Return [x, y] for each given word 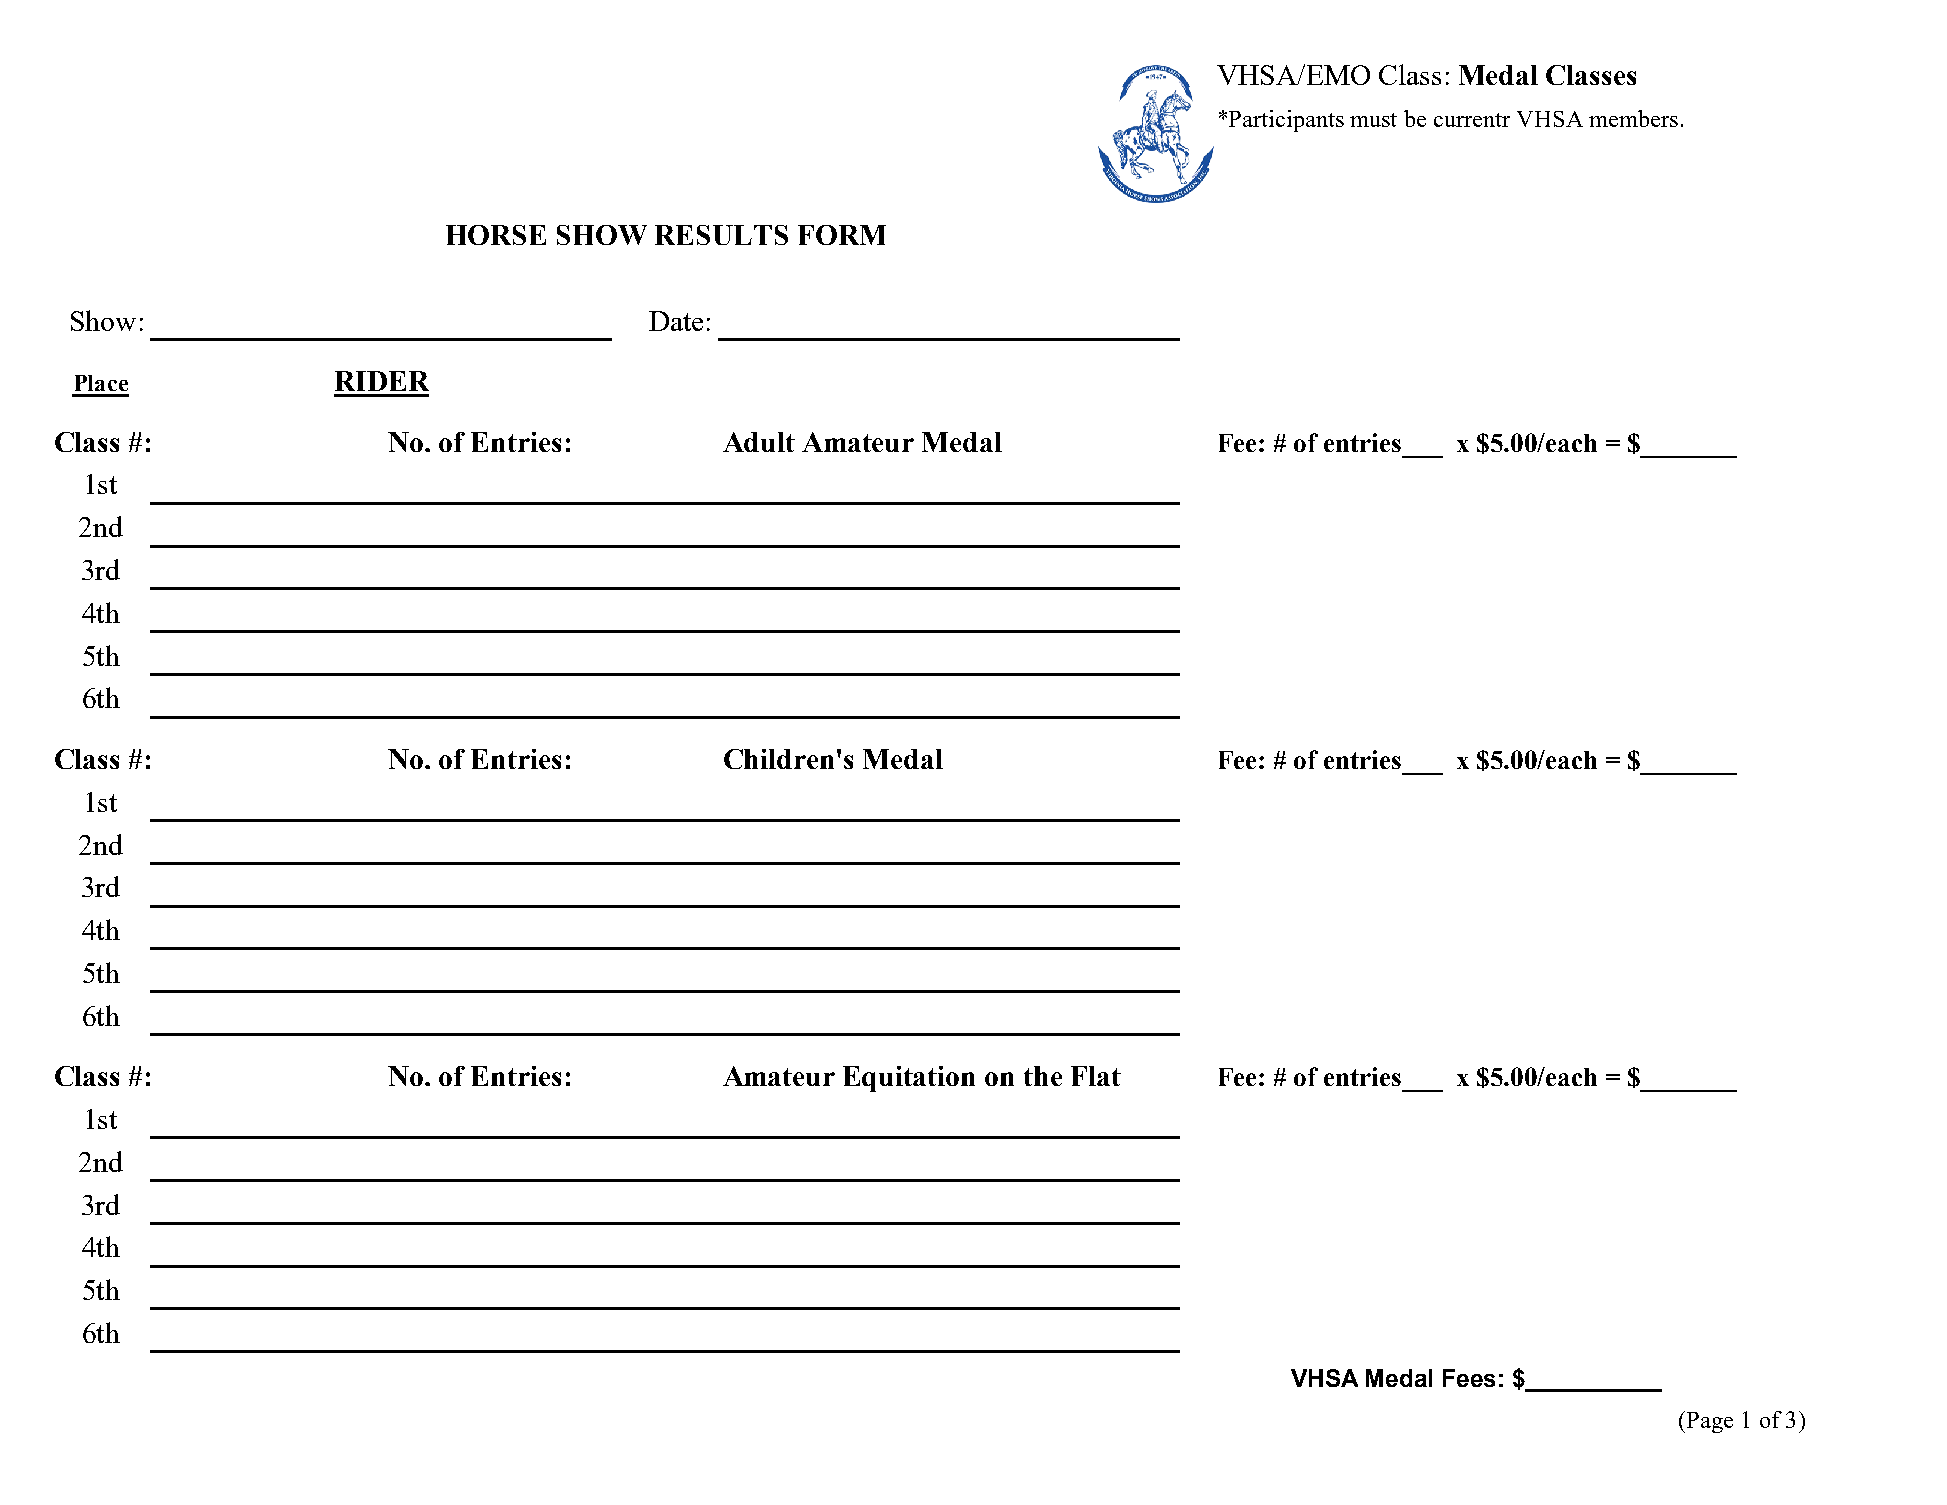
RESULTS [721, 235]
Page [1708, 1422]
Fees [1469, 1378]
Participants [1285, 121]
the [1043, 1076]
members [1633, 118]
